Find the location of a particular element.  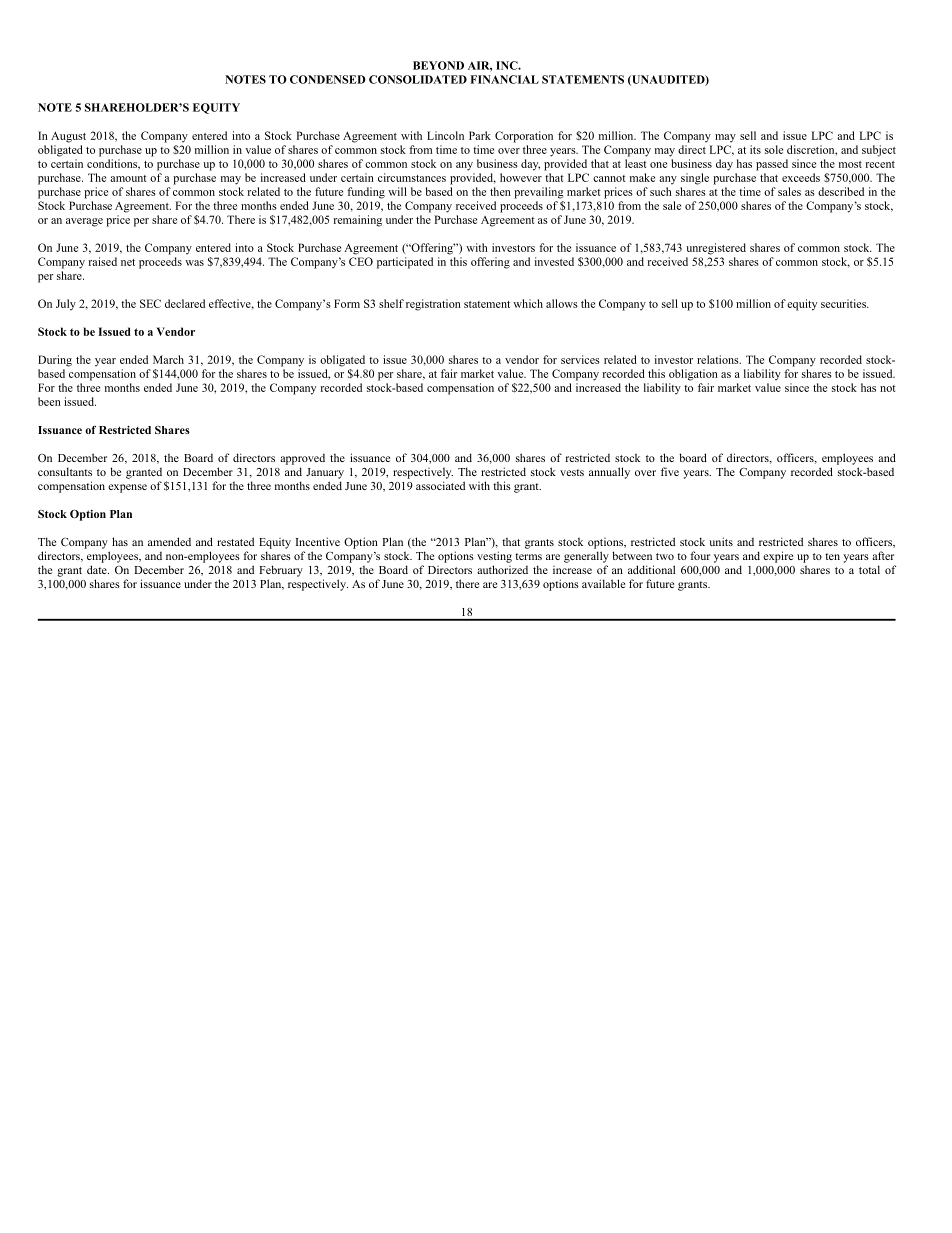

CONDENSED is located at coordinates (328, 79).
